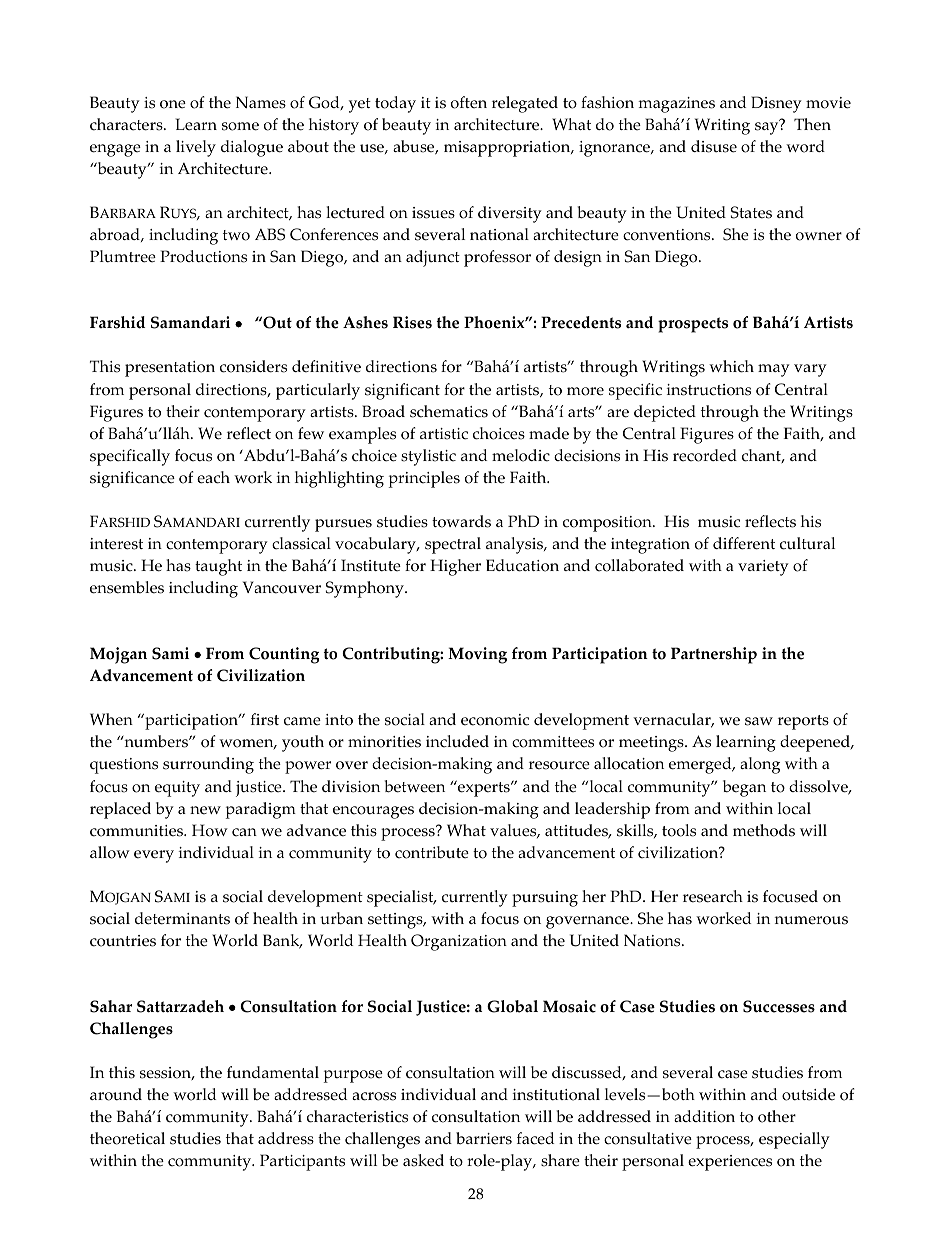 This document has width=952, height=1233. What do you see at coordinates (767, 127) in the document?
I see `say` at bounding box center [767, 127].
